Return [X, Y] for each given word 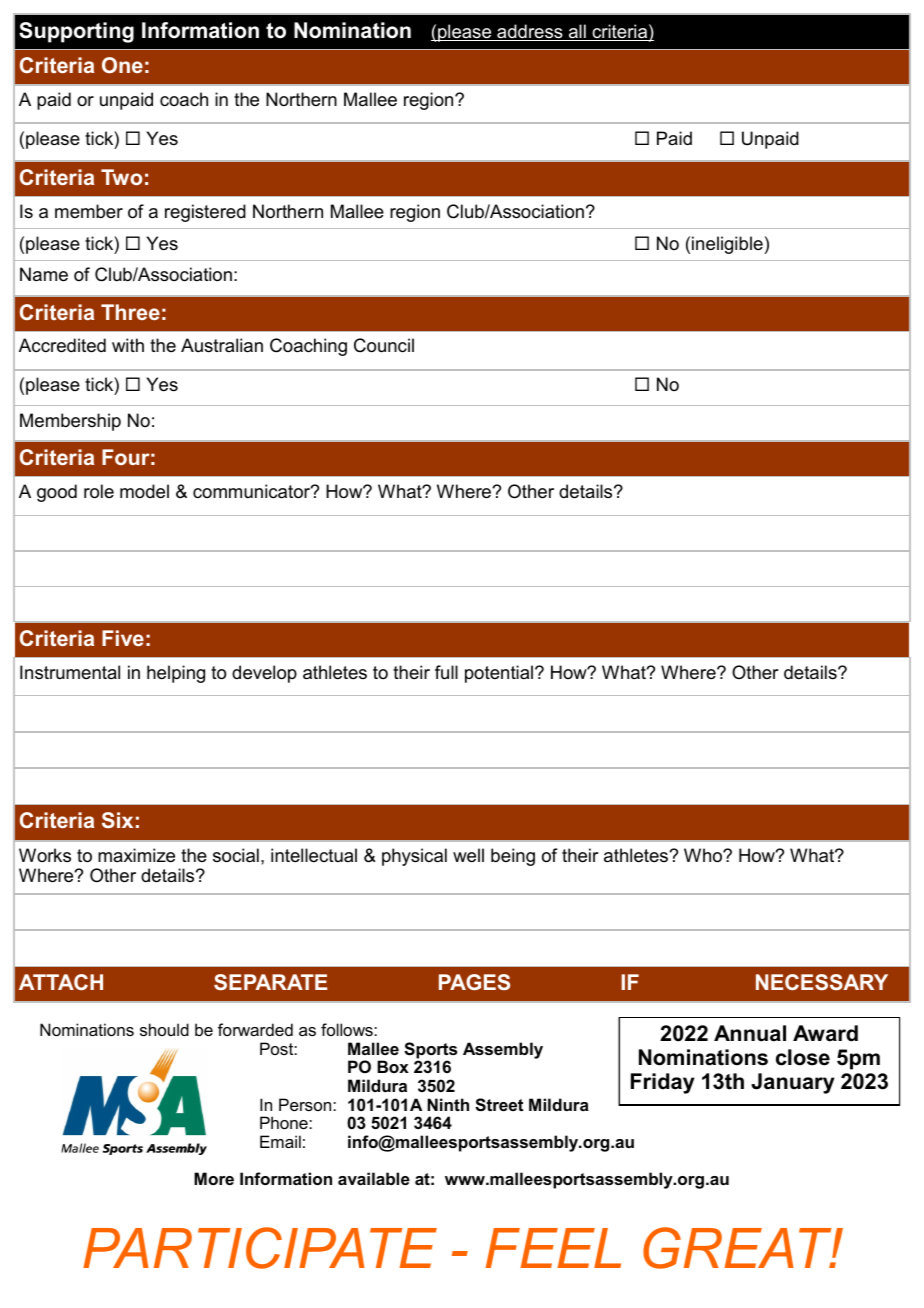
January [793, 1083]
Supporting [76, 32]
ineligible [727, 245]
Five [123, 638]
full [446, 672]
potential [500, 674]
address [530, 32]
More [214, 1178]
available [374, 1178]
